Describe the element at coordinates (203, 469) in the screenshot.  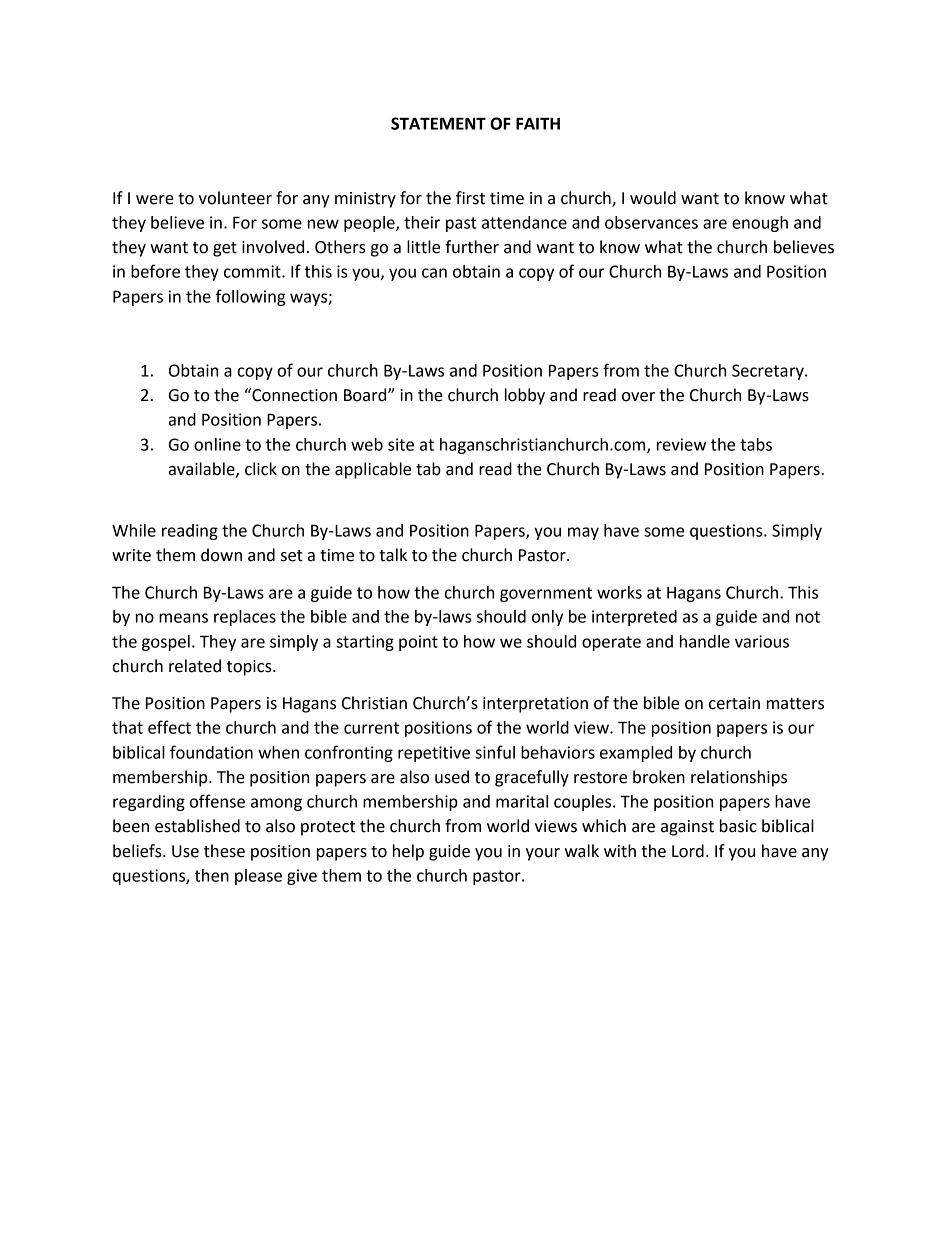
I see `available` at that location.
